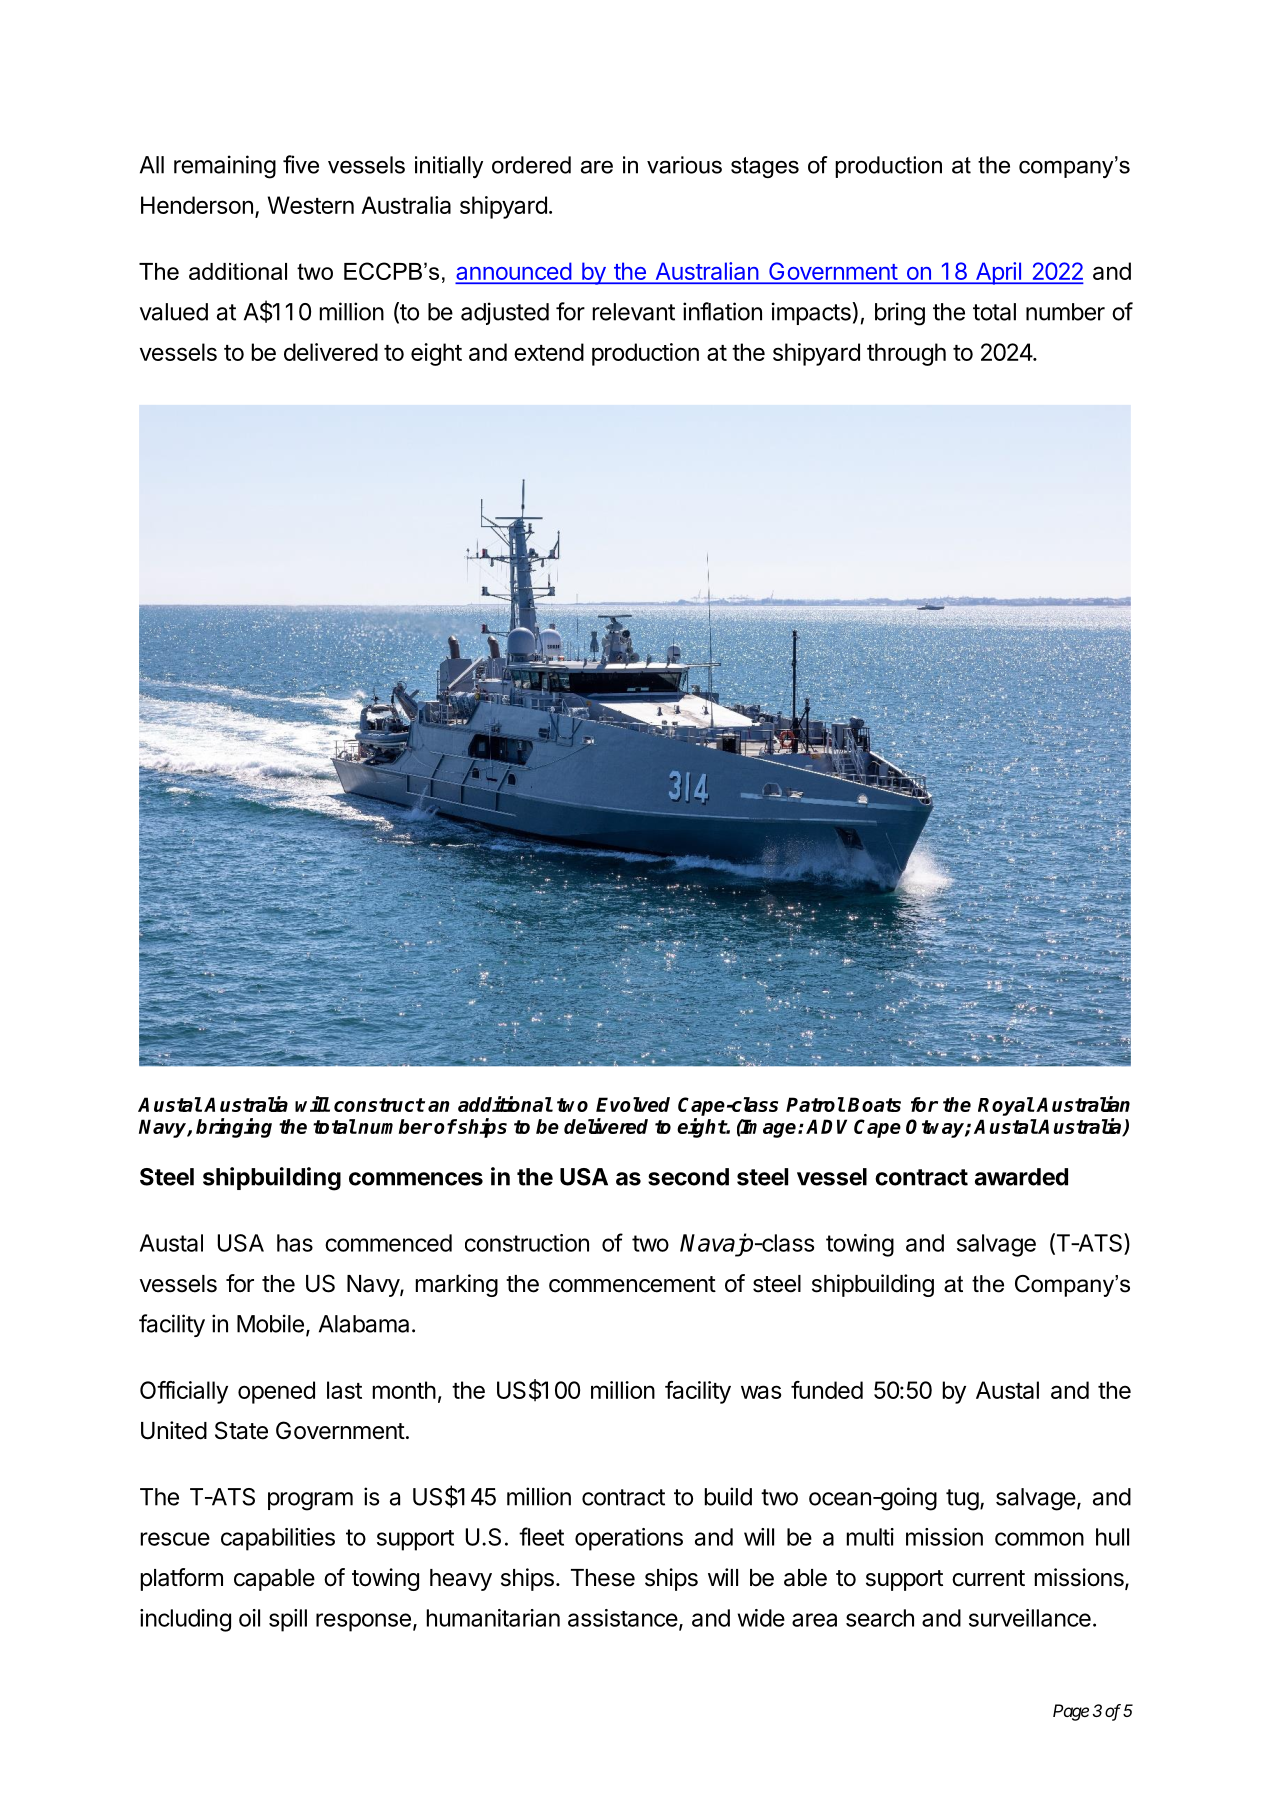 The image size is (1270, 1796). I want to click on Royal, so click(1006, 1106).
